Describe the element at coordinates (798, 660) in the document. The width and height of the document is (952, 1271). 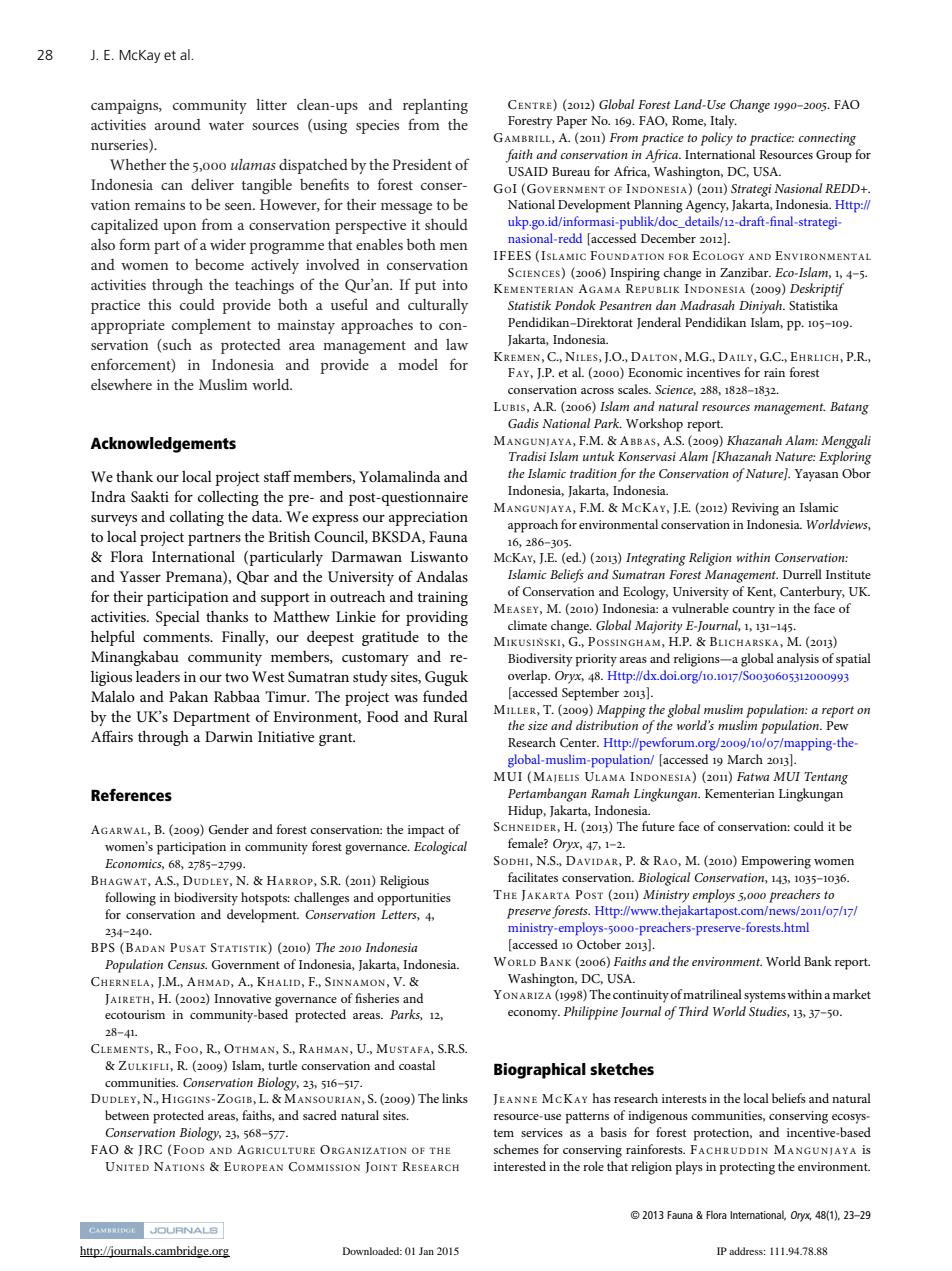
I see `analysis` at that location.
